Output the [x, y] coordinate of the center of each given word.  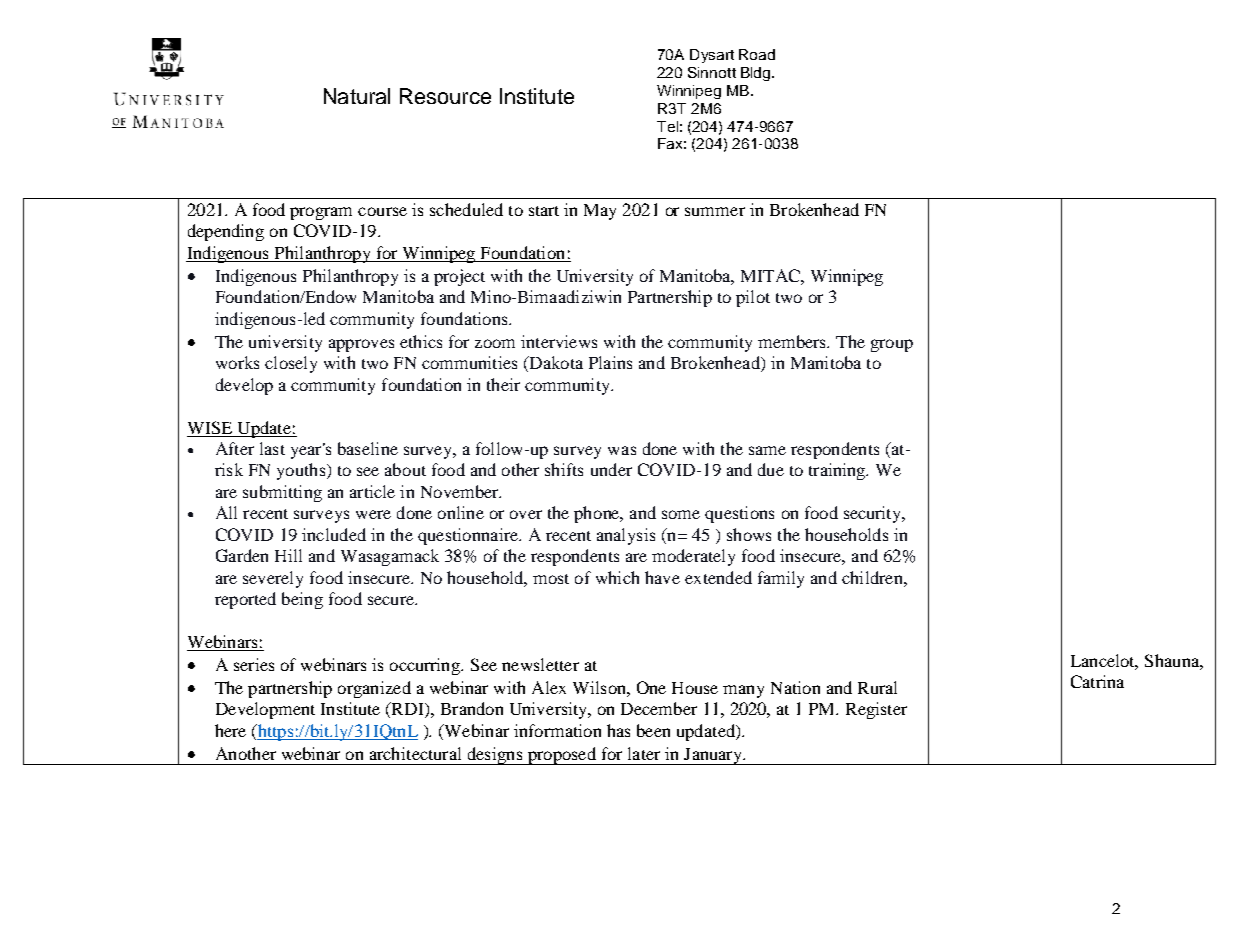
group [892, 345]
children [873, 577]
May [600, 212]
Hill [288, 555]
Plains [610, 362]
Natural [357, 96]
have [662, 577]
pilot [753, 298]
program [321, 213]
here [230, 730]
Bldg [757, 74]
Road [757, 54]
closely [291, 364]
